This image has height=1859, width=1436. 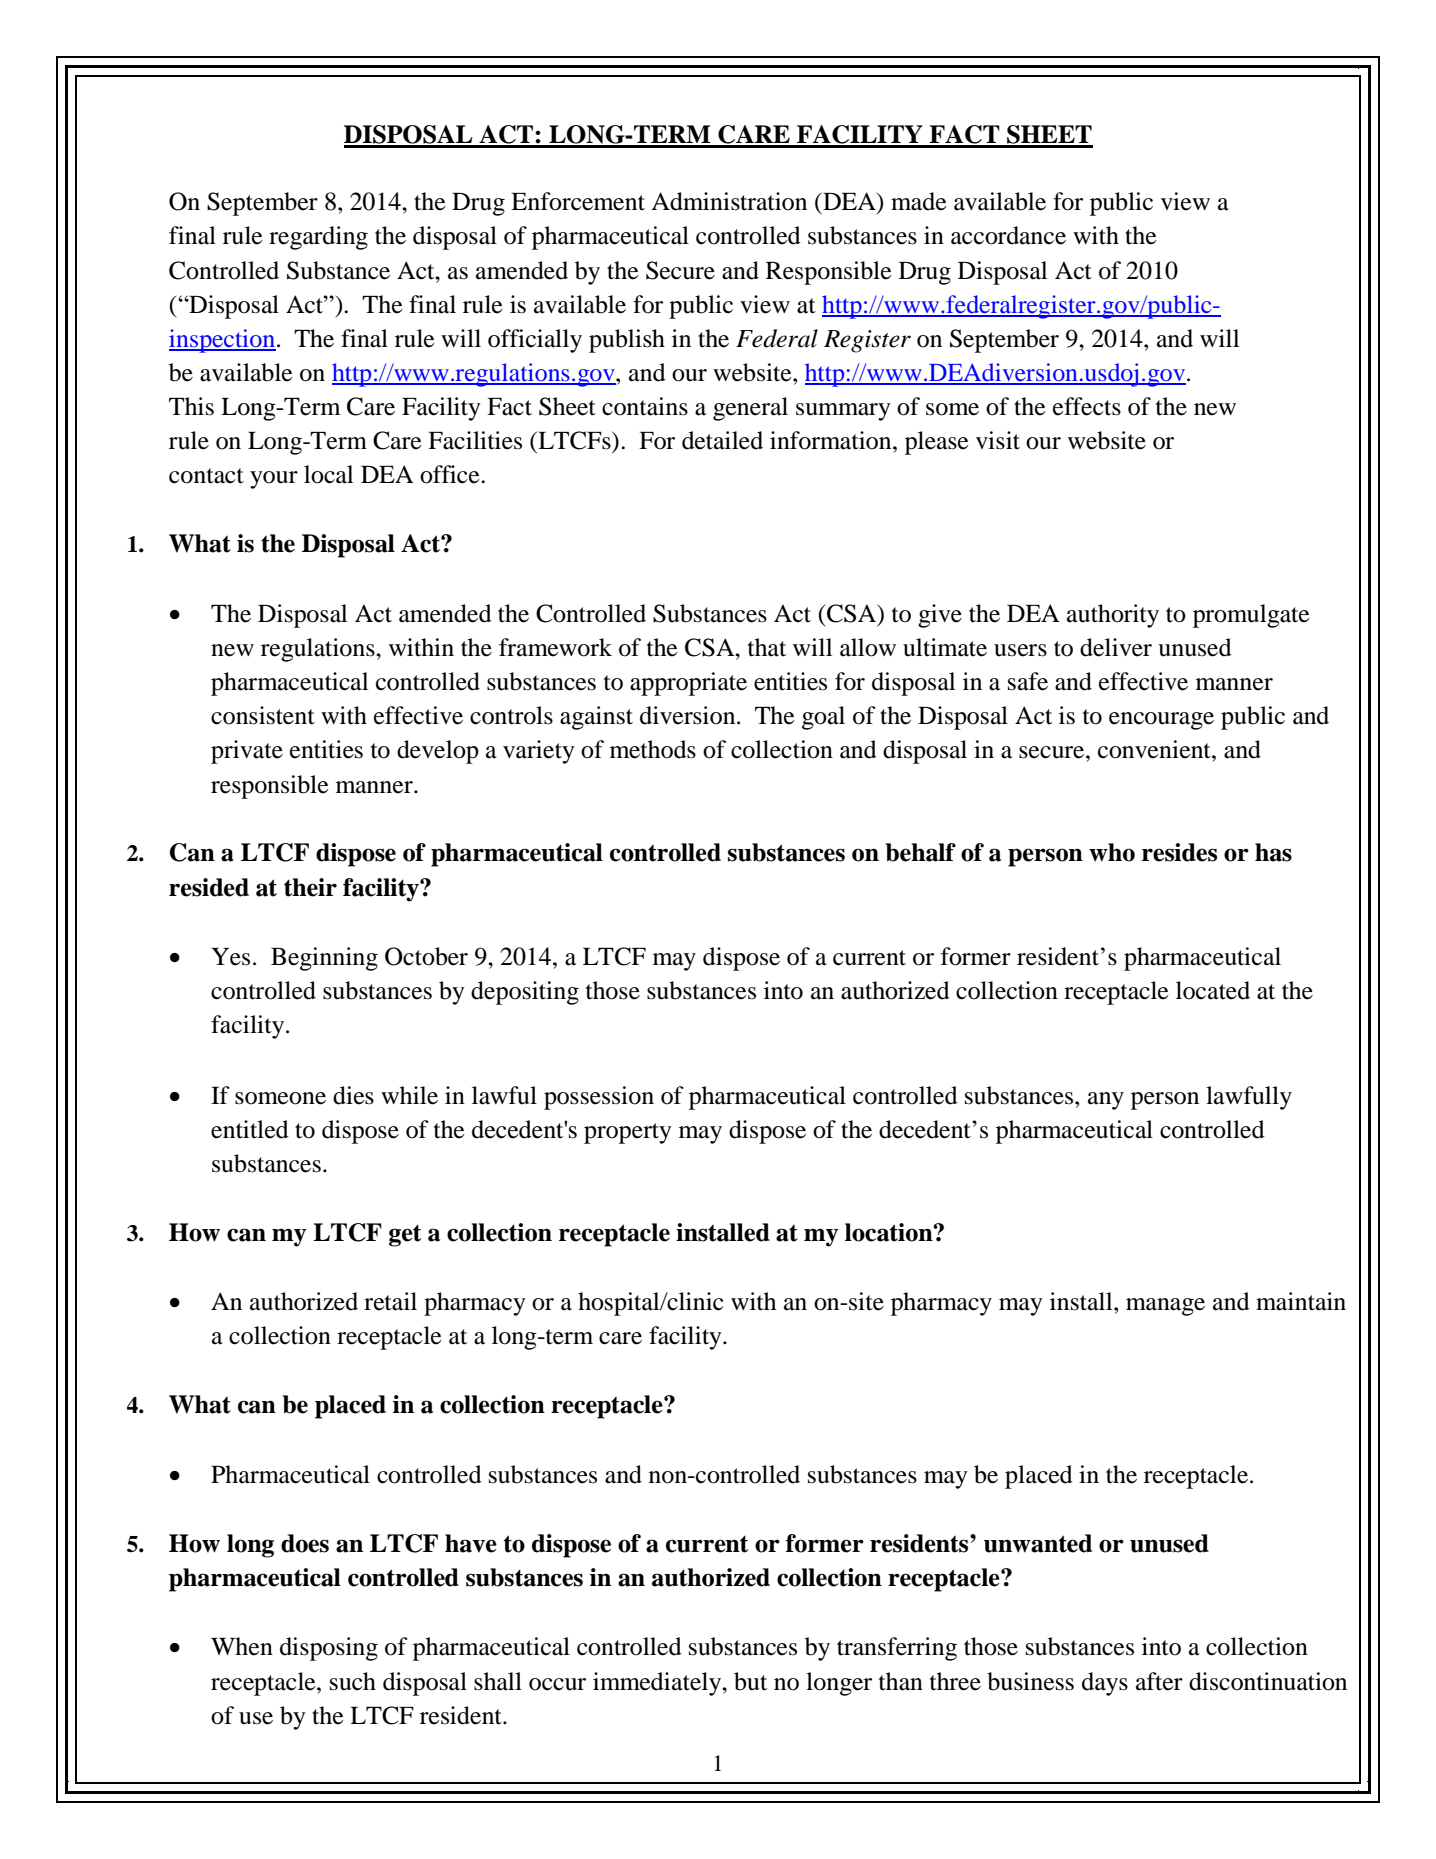 I want to click on after, so click(x=1159, y=1681).
